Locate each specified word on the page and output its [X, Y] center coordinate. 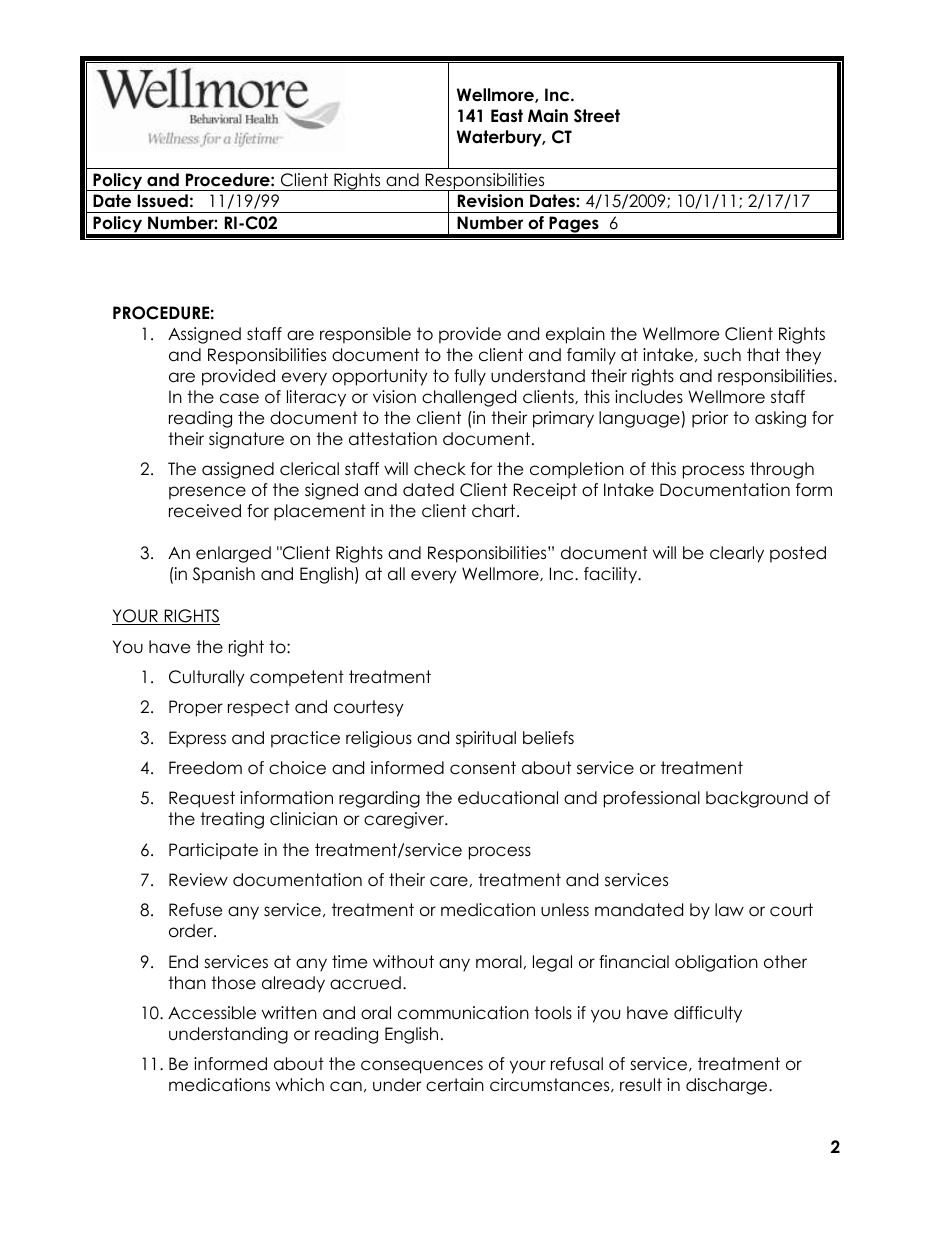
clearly [737, 554]
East [507, 116]
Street [597, 116]
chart [495, 511]
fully [470, 377]
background [757, 799]
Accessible [212, 1013]
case [239, 398]
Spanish [224, 575]
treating [232, 820]
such [722, 355]
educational [508, 798]
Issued [162, 201]
